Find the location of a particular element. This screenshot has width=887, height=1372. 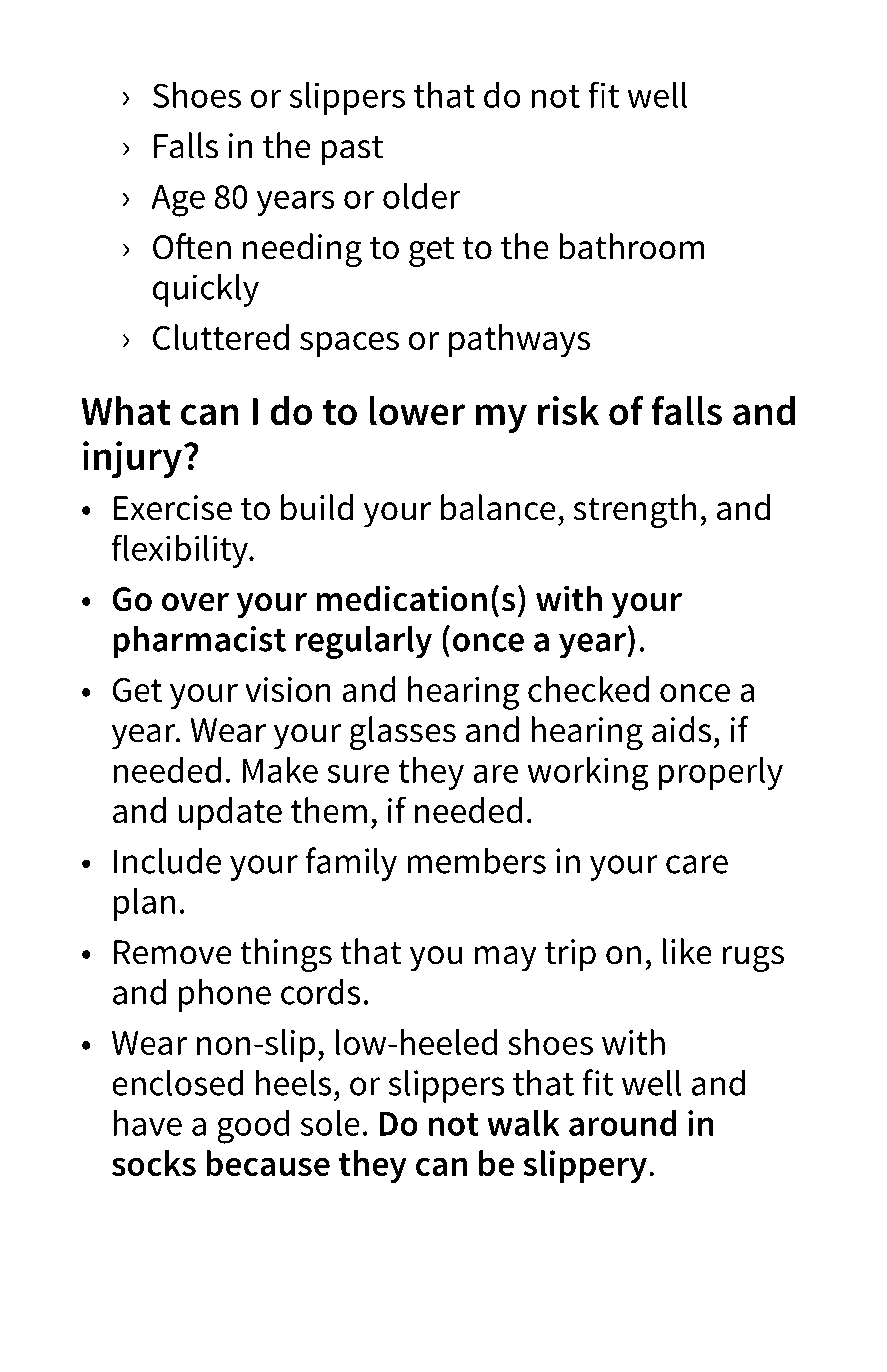

Age is located at coordinates (178, 201).
